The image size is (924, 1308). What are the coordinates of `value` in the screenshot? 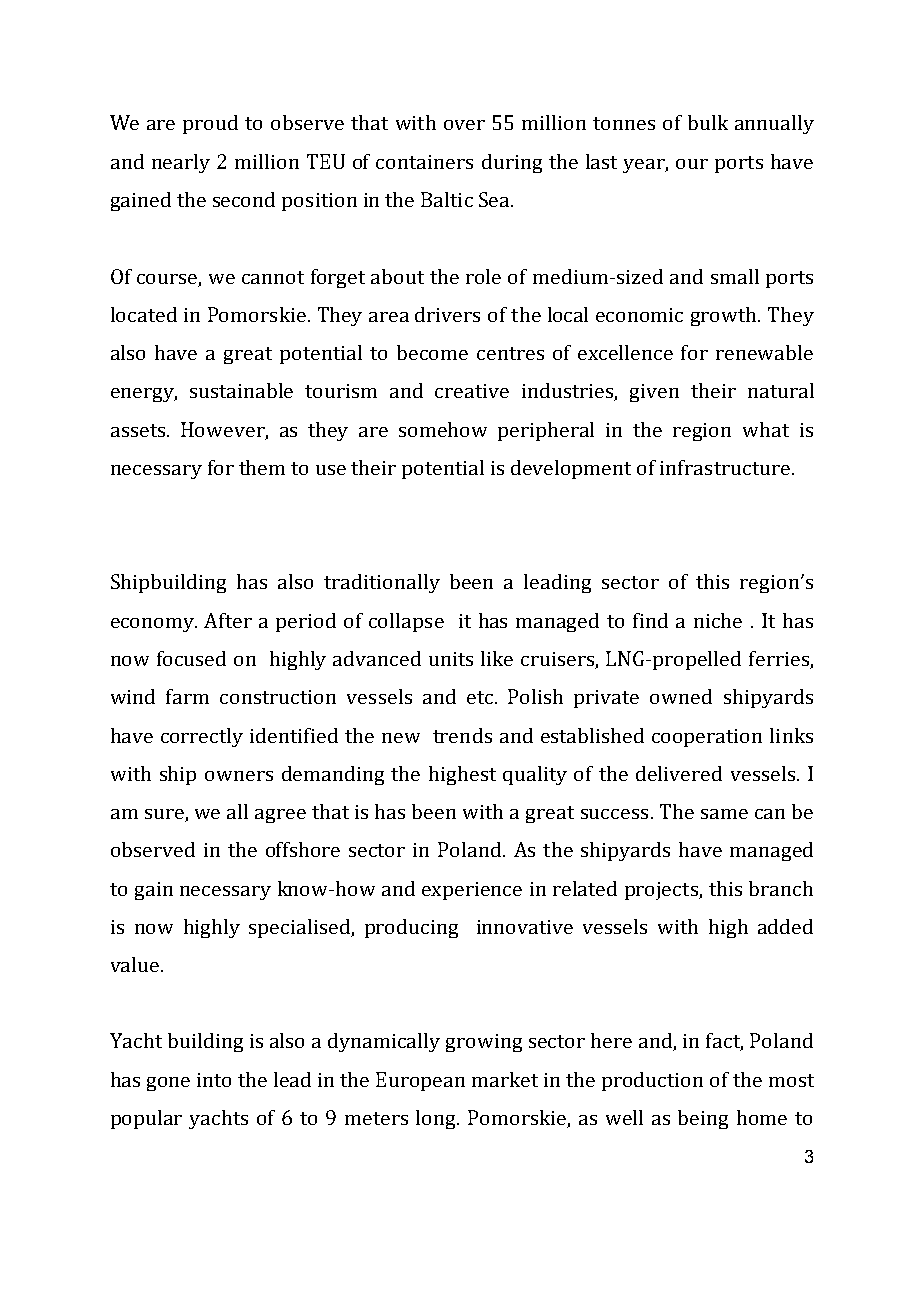 It's located at (136, 964).
